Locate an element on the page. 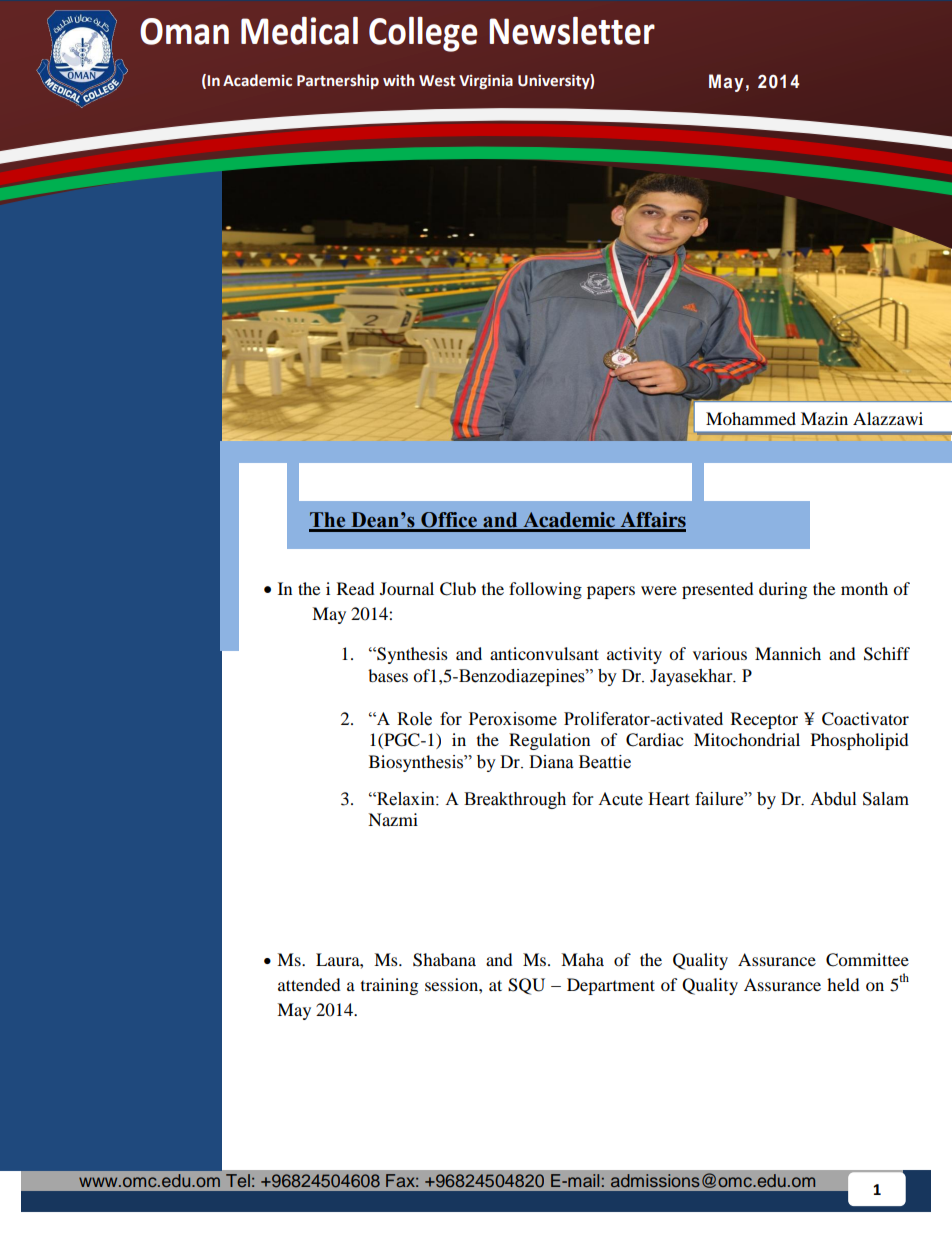  Partnership is located at coordinates (338, 81).
